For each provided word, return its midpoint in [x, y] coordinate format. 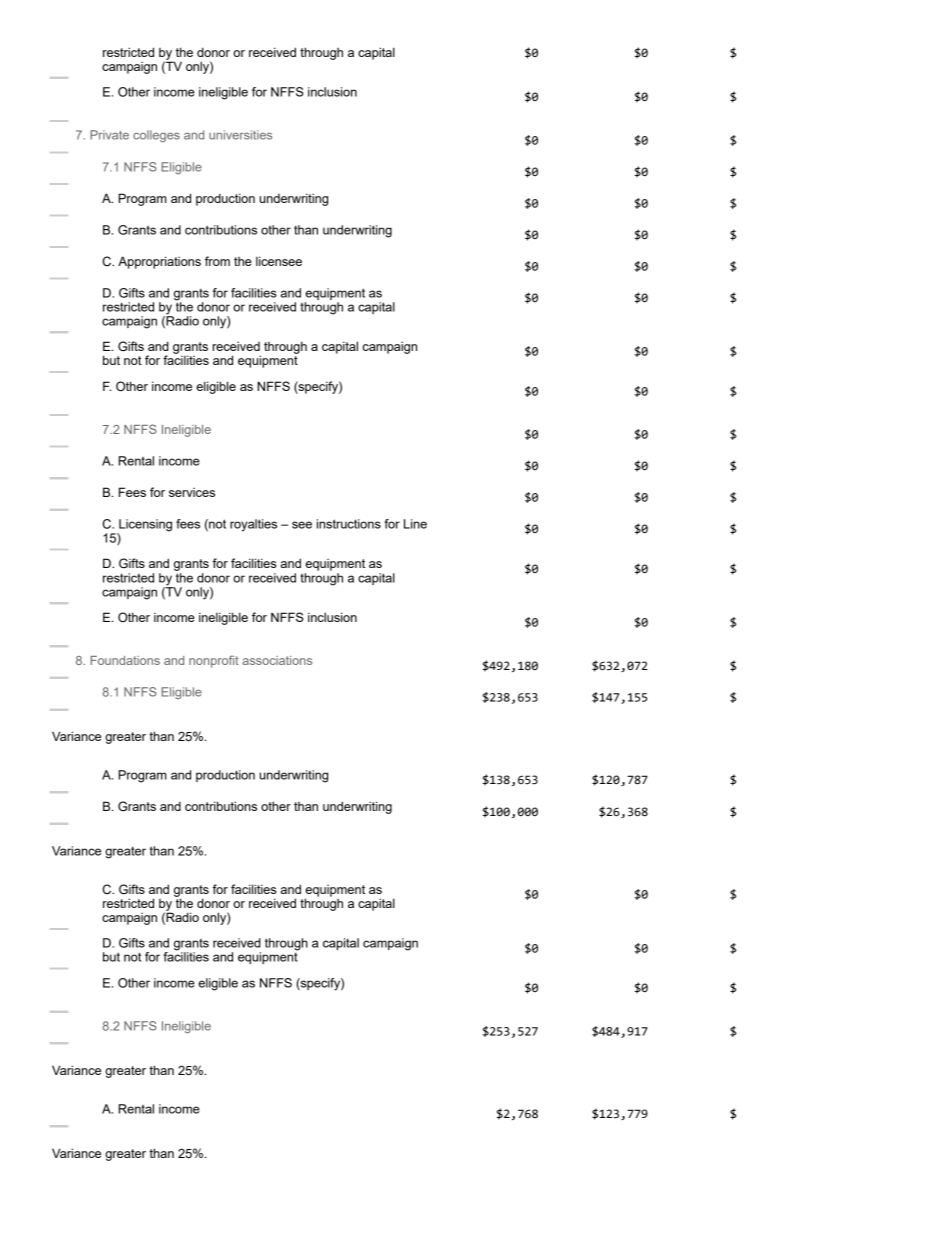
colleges [156, 136]
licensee [279, 261]
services [192, 492]
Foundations [125, 660]
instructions [349, 524]
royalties [253, 525]
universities [240, 135]
